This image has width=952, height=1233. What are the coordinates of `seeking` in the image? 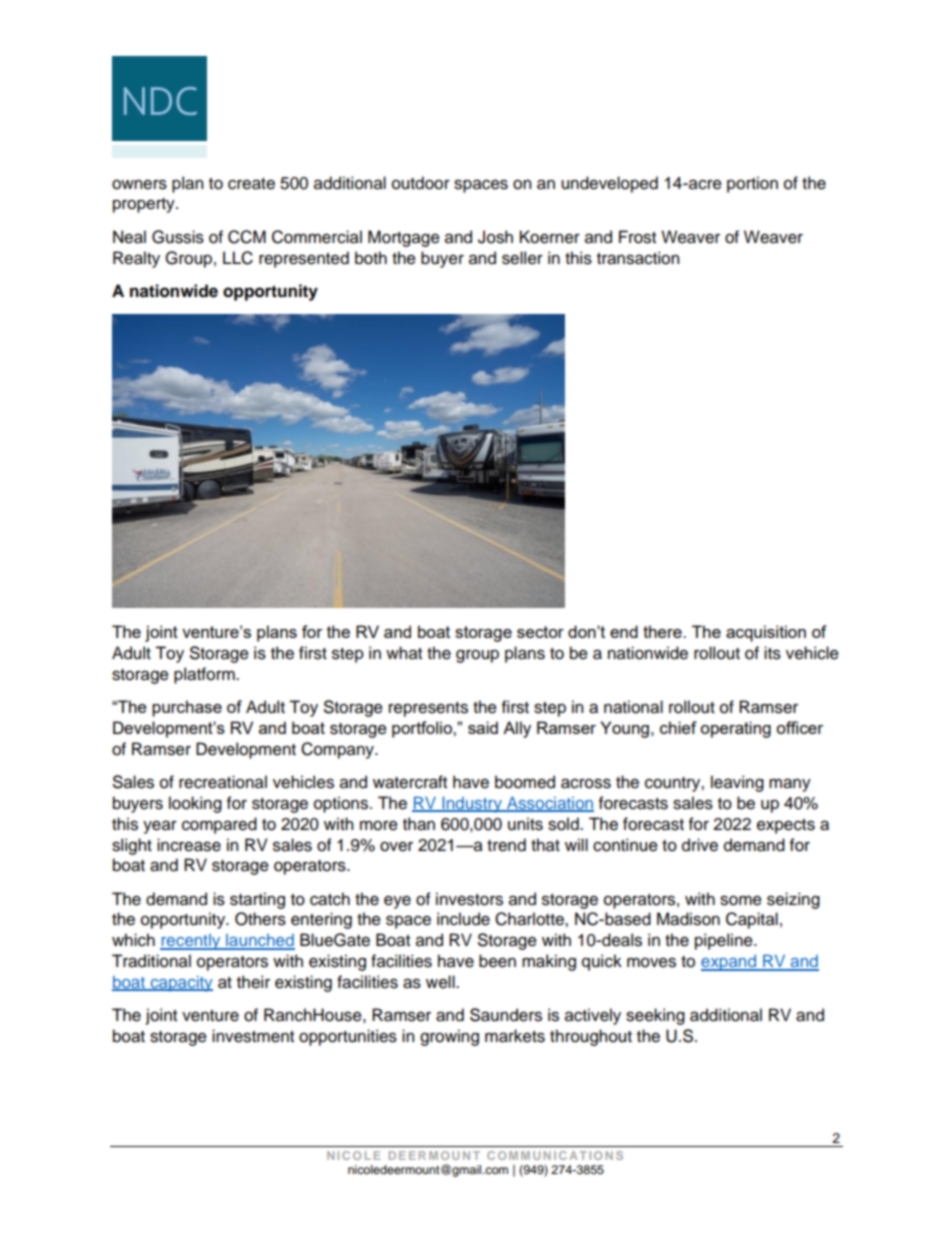 It's located at (655, 1016).
